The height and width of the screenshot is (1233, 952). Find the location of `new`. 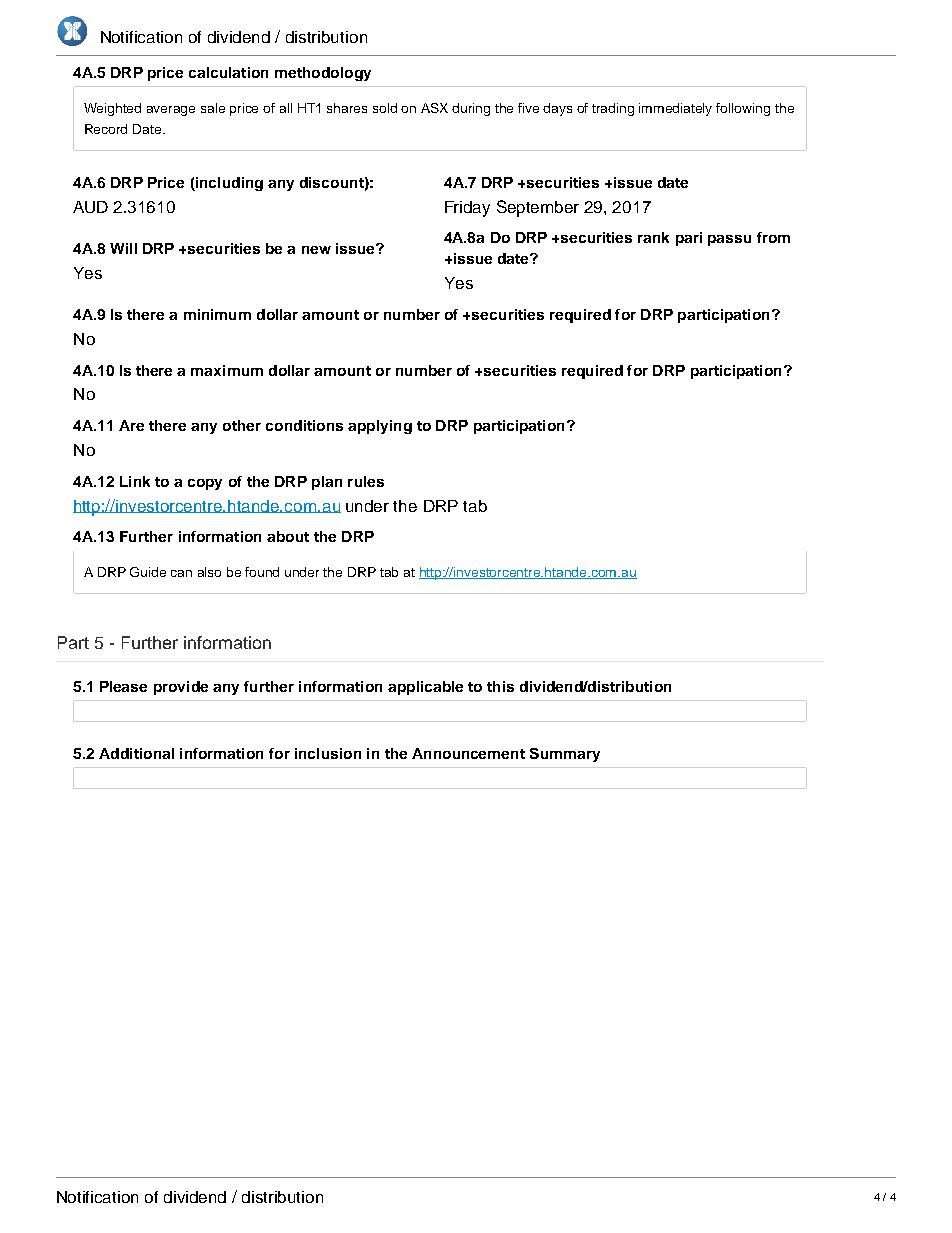

new is located at coordinates (316, 250).
